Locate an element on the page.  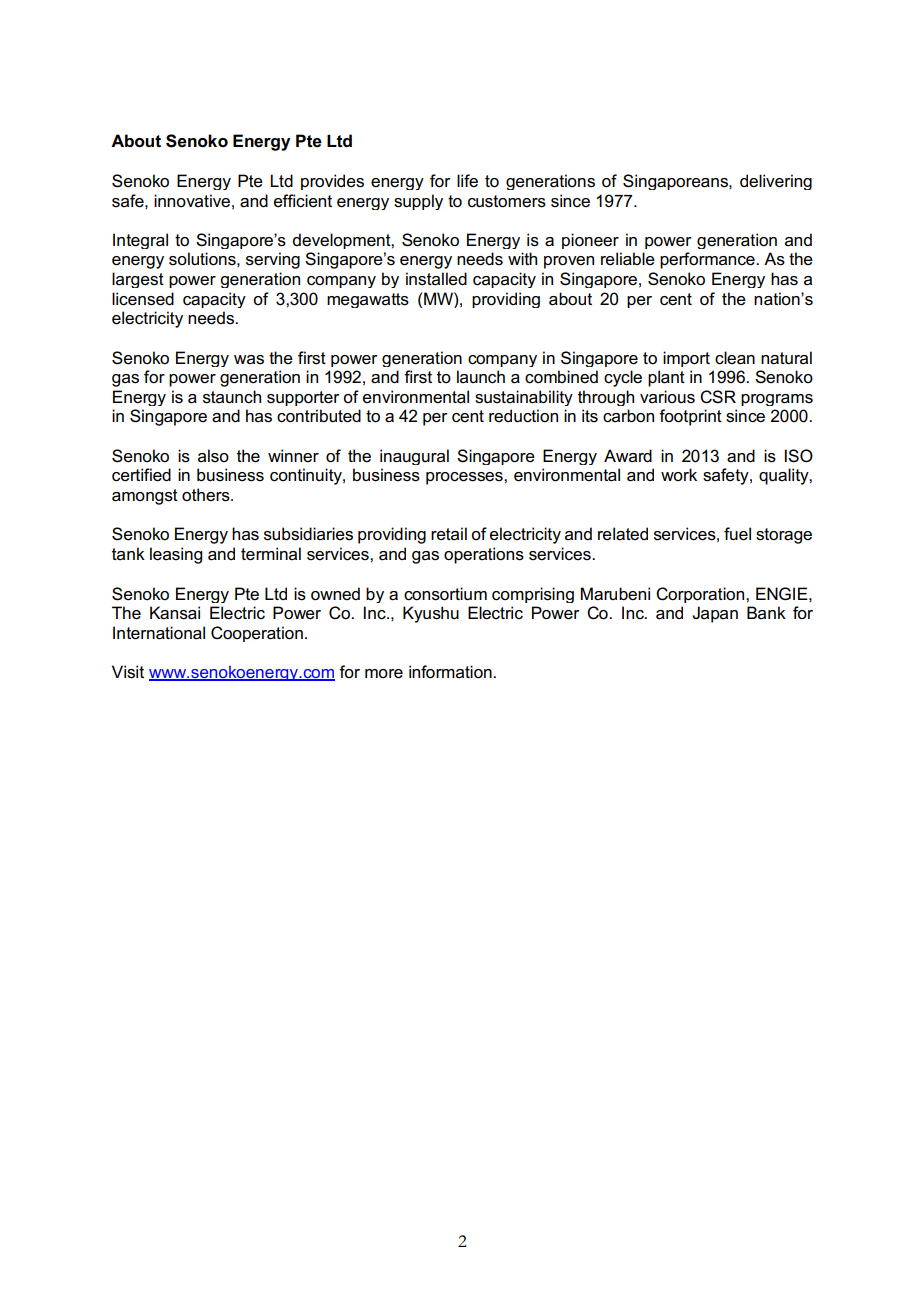
innovative is located at coordinates (192, 201).
